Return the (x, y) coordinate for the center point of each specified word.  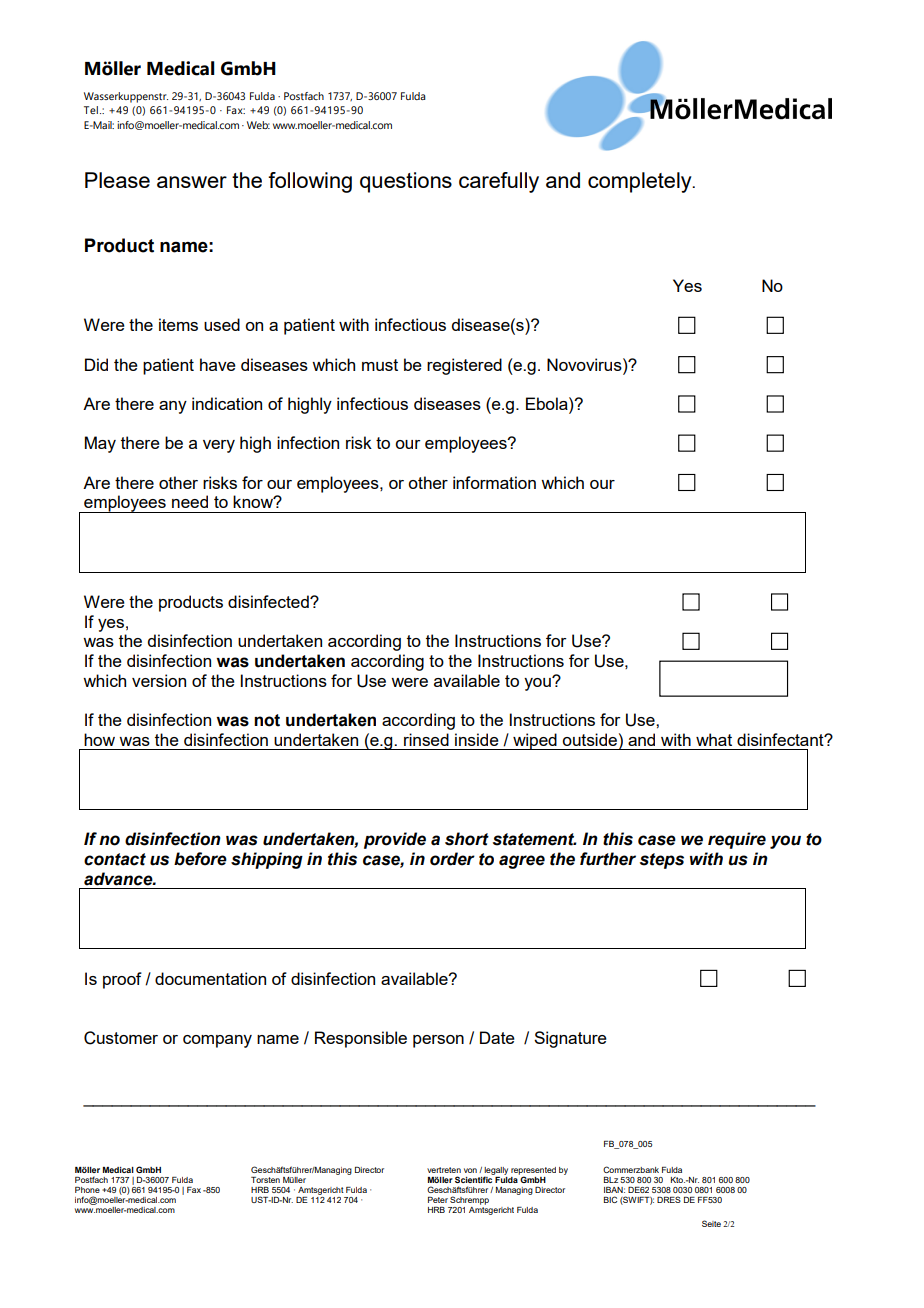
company (217, 1041)
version (159, 680)
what (714, 739)
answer (192, 182)
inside (477, 739)
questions (406, 182)
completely (641, 182)
